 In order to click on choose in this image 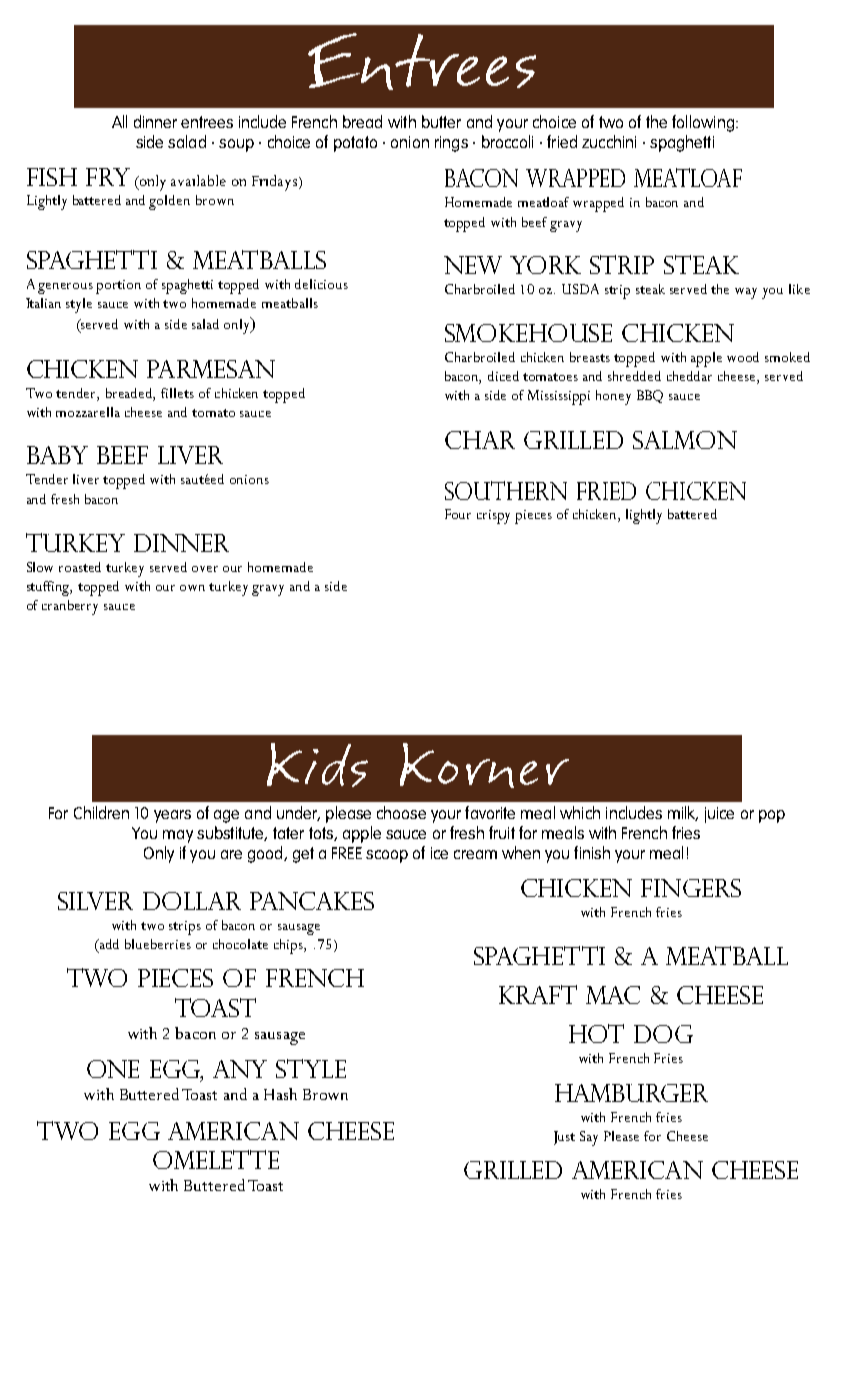, I will do `click(401, 812)`.
